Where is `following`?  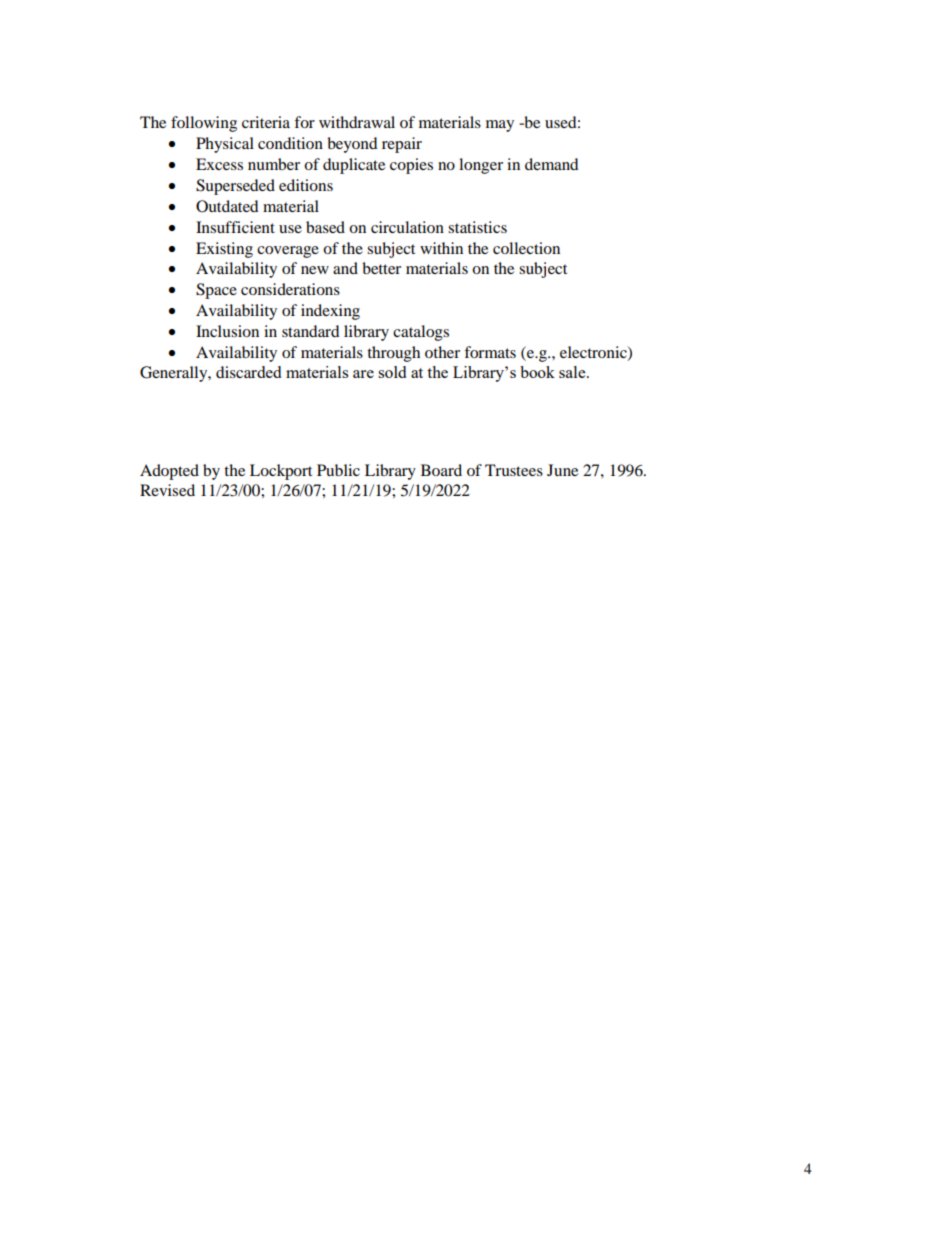
following is located at coordinates (204, 124).
